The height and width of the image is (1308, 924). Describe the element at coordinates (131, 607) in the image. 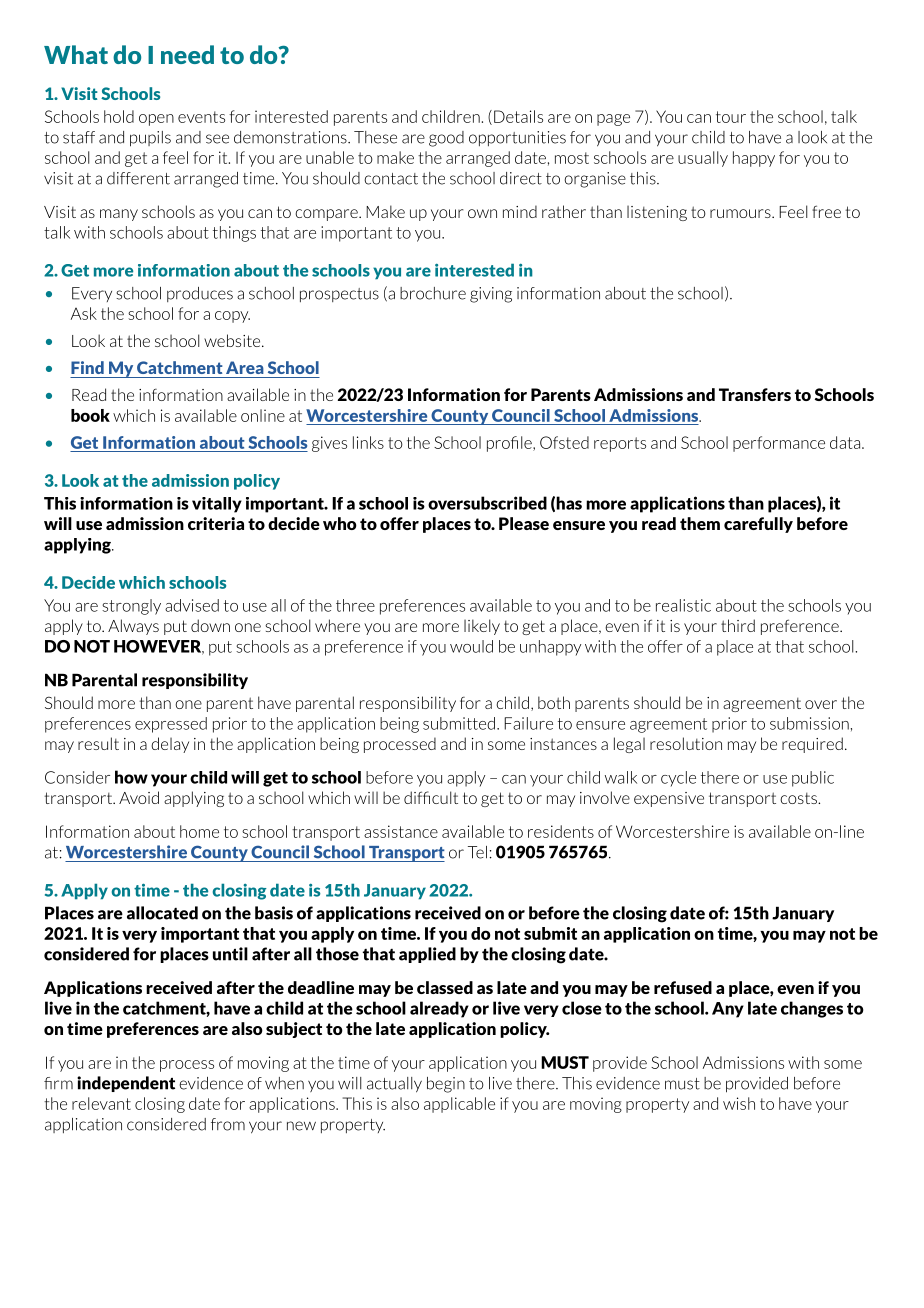

I see `strongly` at that location.
